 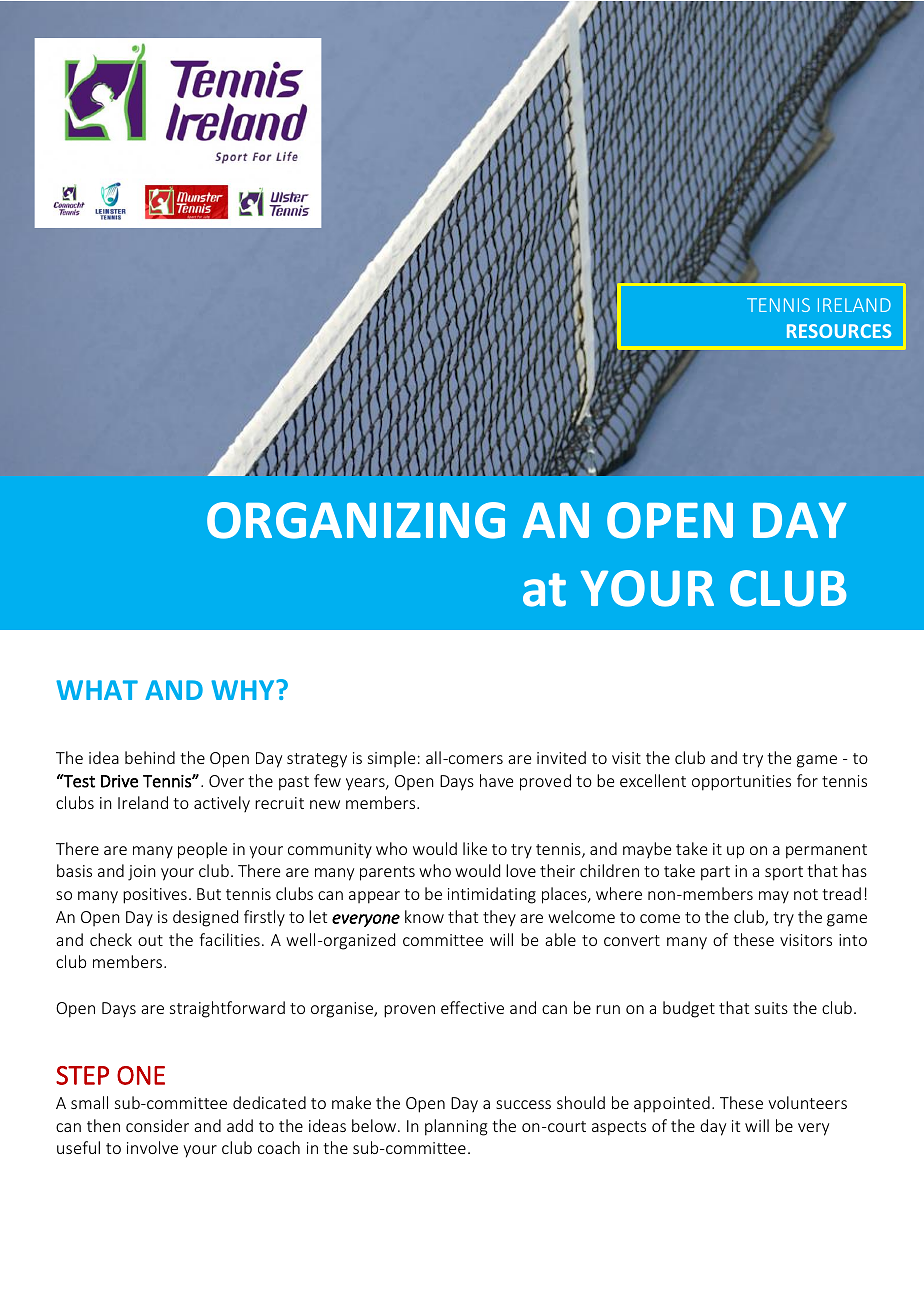 What do you see at coordinates (157, 1125) in the screenshot?
I see `consider` at bounding box center [157, 1125].
